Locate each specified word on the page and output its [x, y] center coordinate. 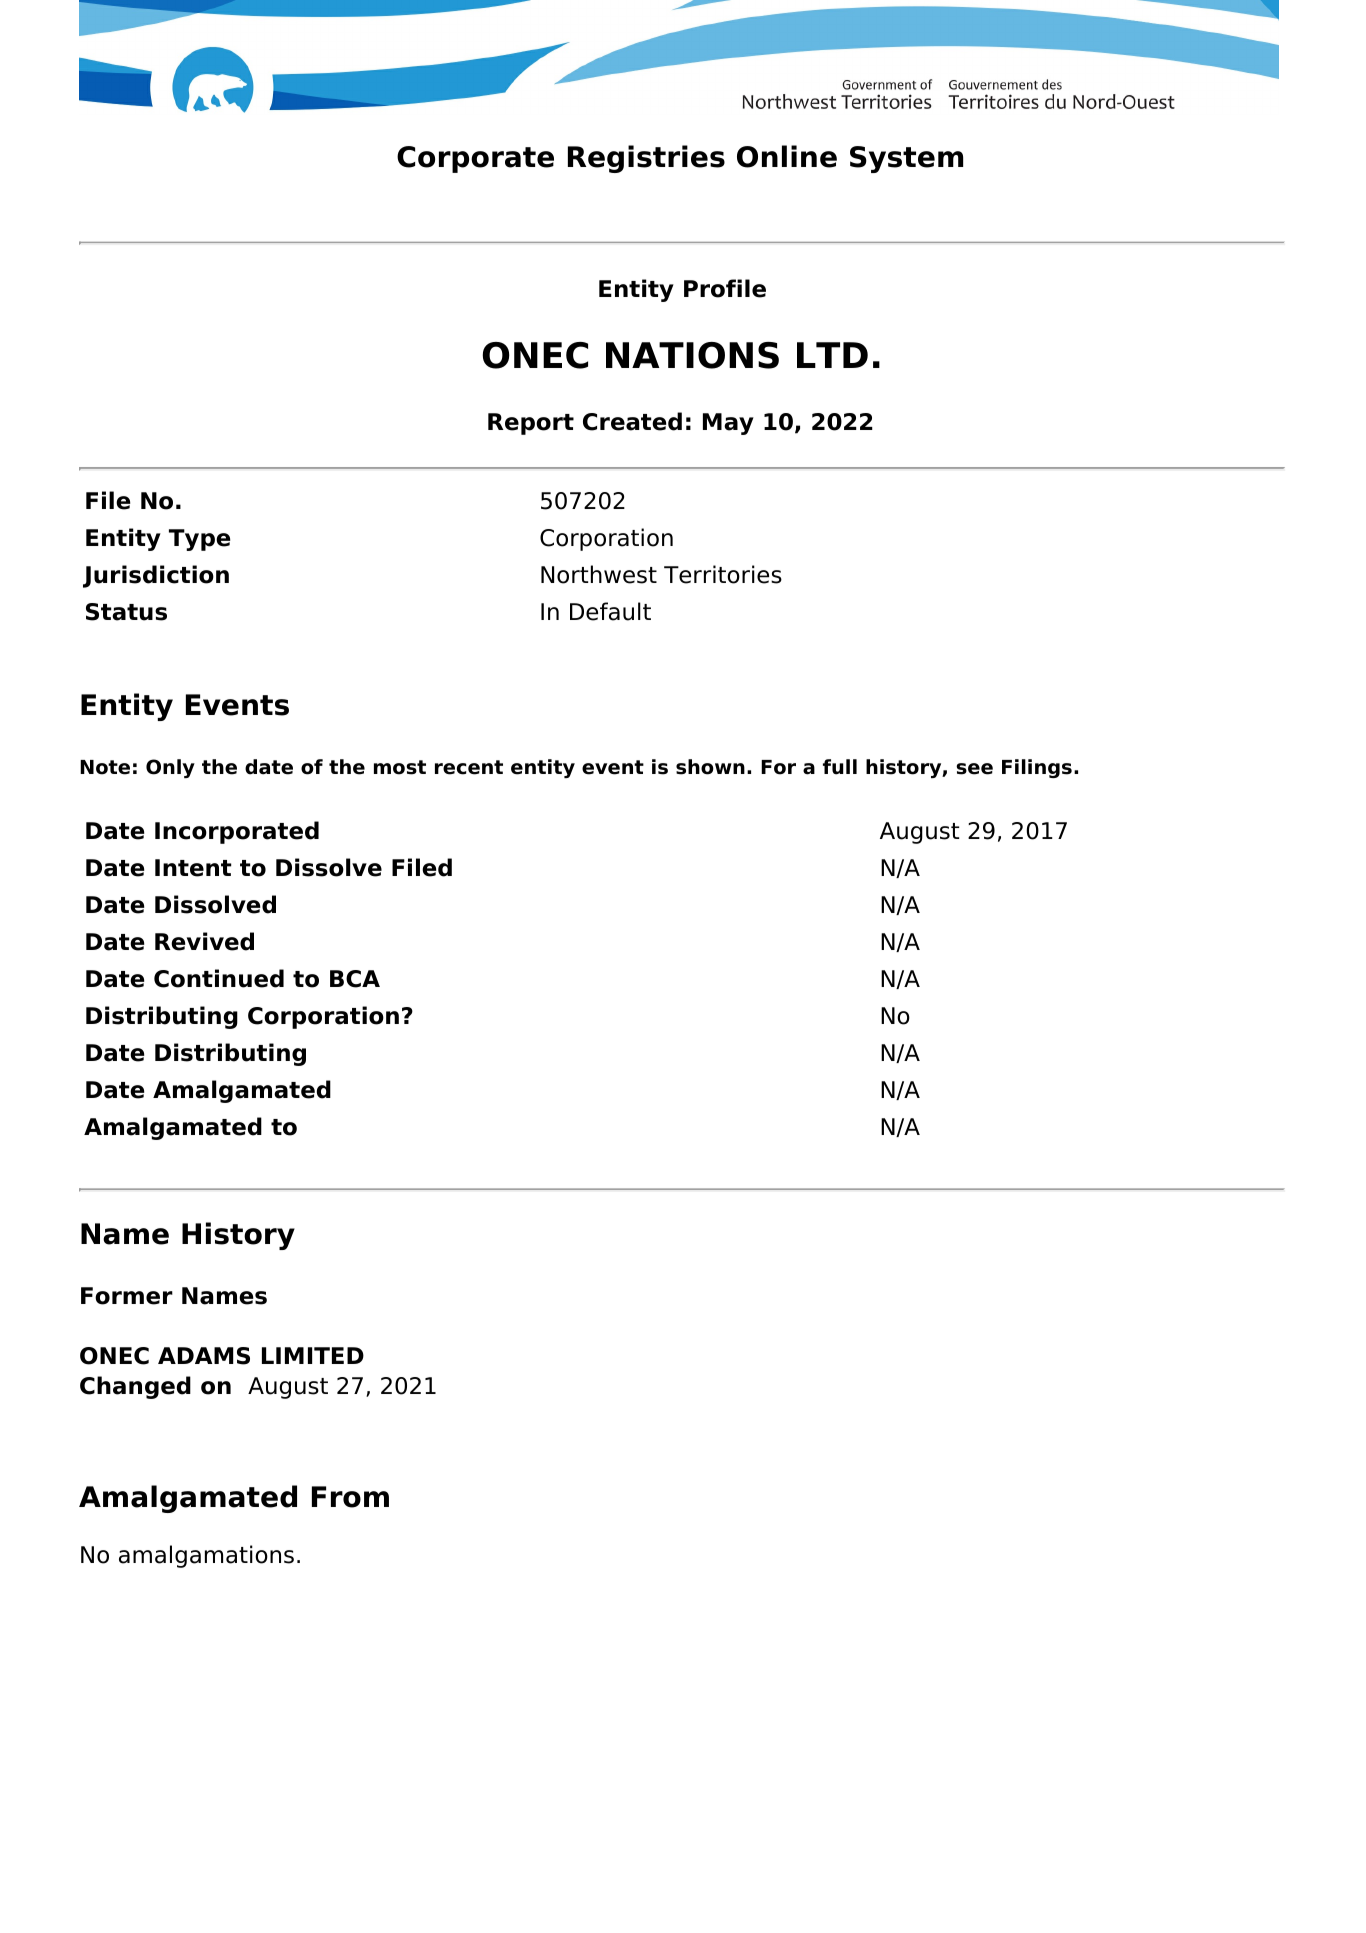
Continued [219, 978]
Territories [723, 574]
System [906, 159]
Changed [135, 1387]
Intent [193, 868]
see [974, 769]
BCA [355, 979]
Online [787, 156]
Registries [646, 159]
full [840, 767]
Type [199, 540]
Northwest [599, 574]
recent [469, 767]
